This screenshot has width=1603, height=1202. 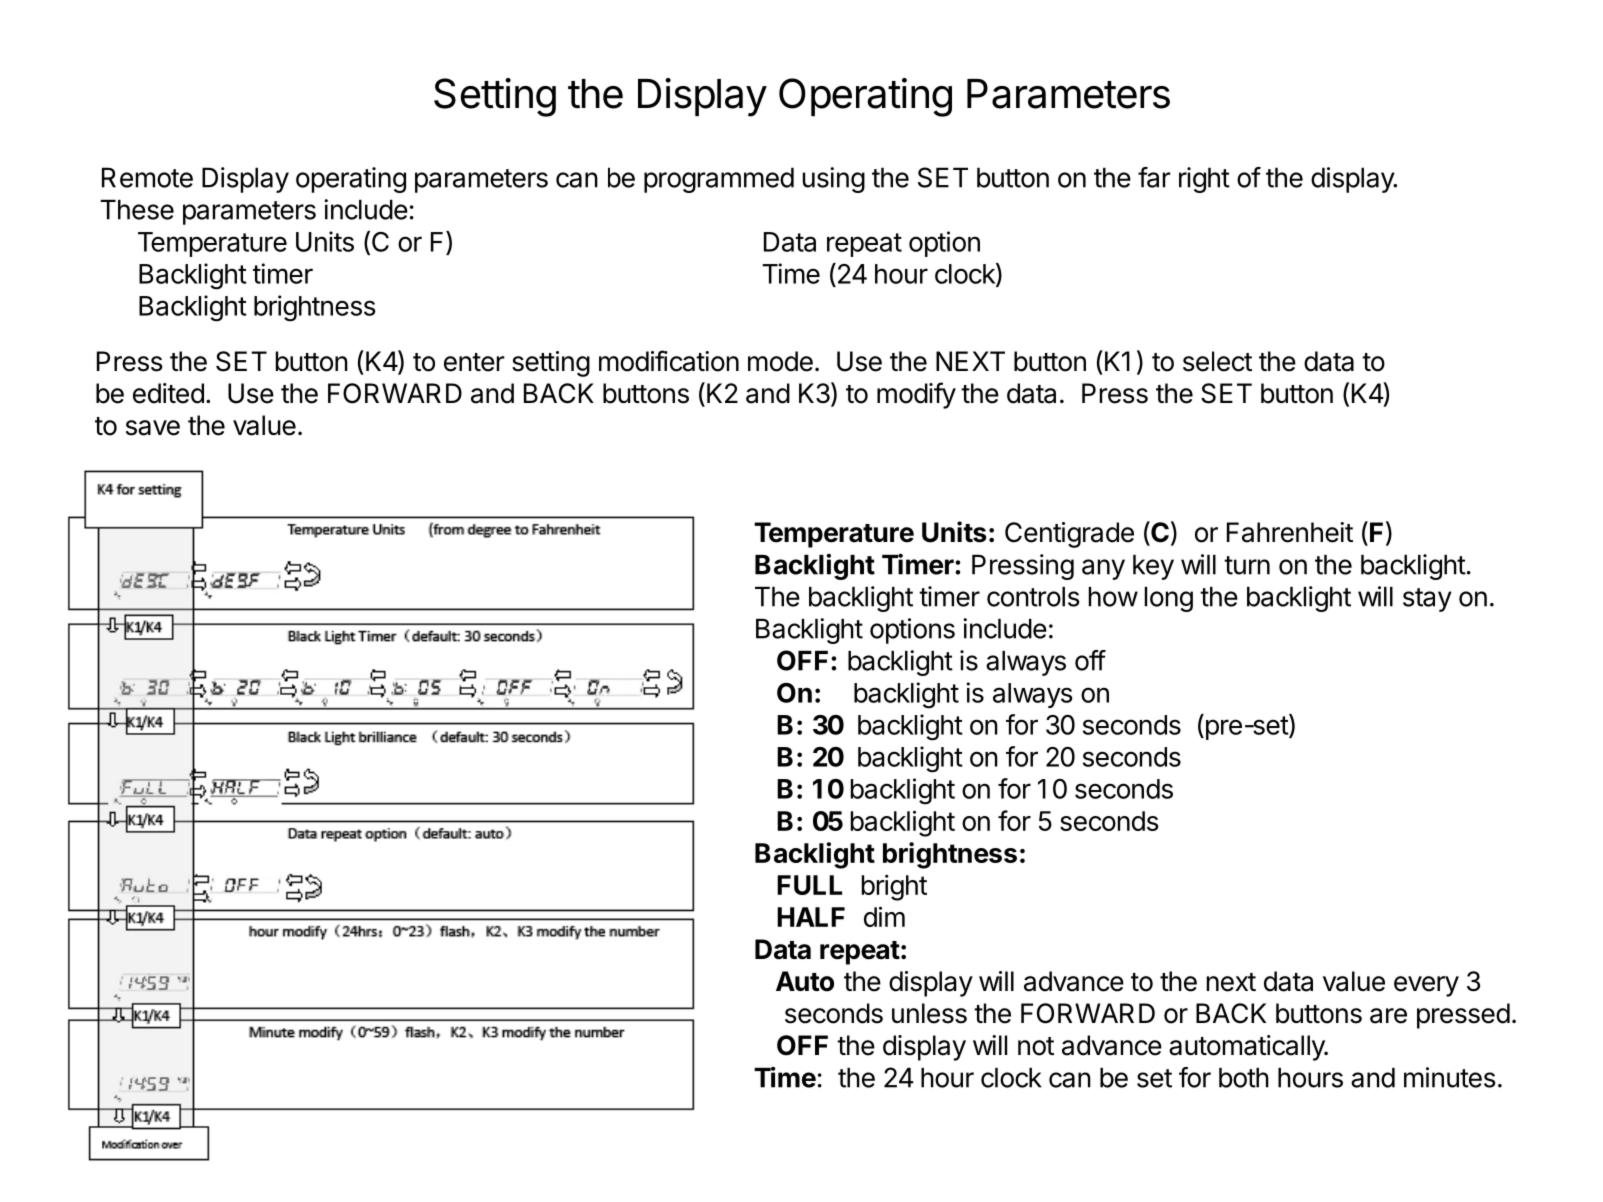 What do you see at coordinates (834, 180) in the screenshot?
I see `using` at bounding box center [834, 180].
